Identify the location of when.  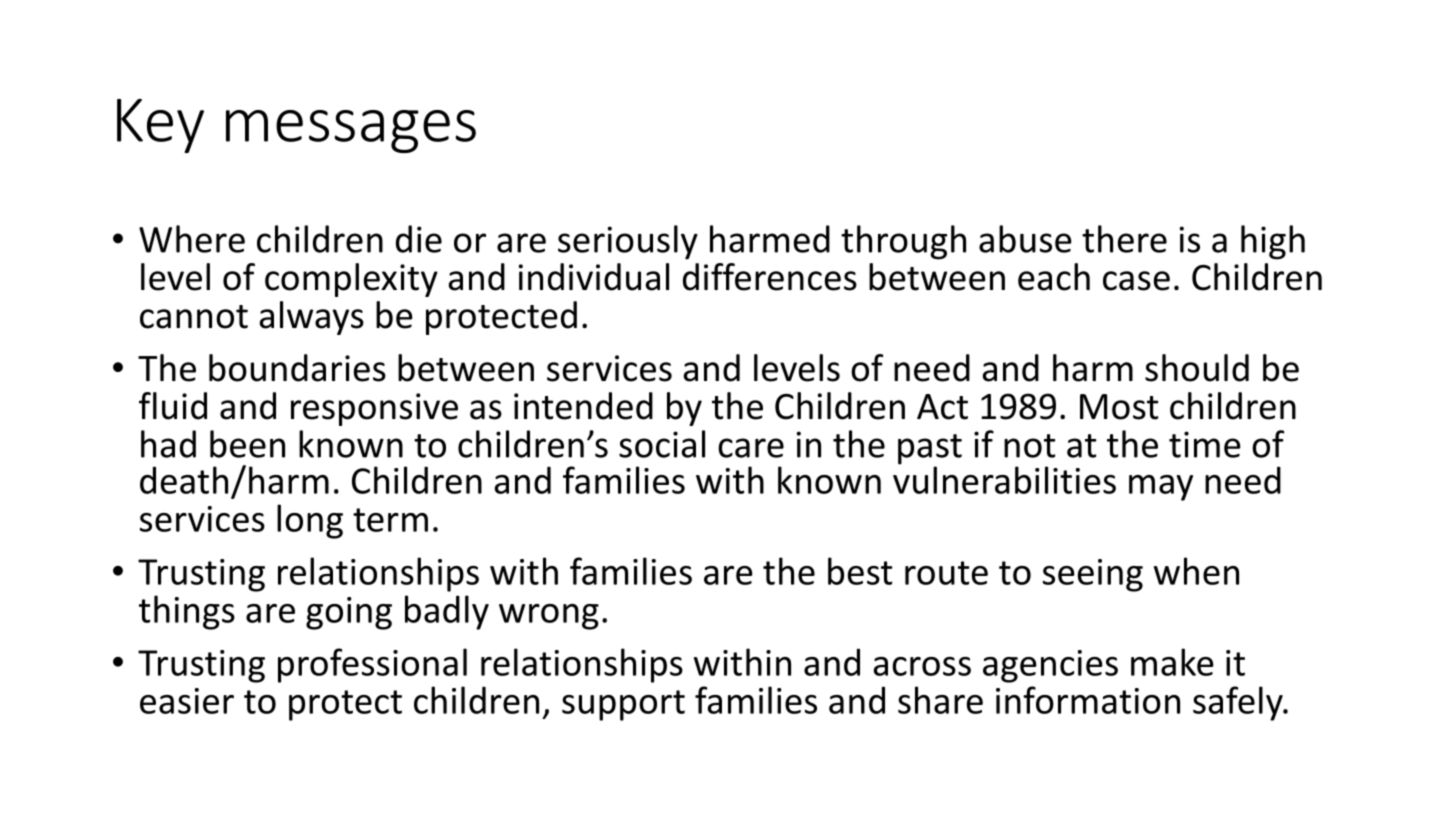
(1196, 571).
